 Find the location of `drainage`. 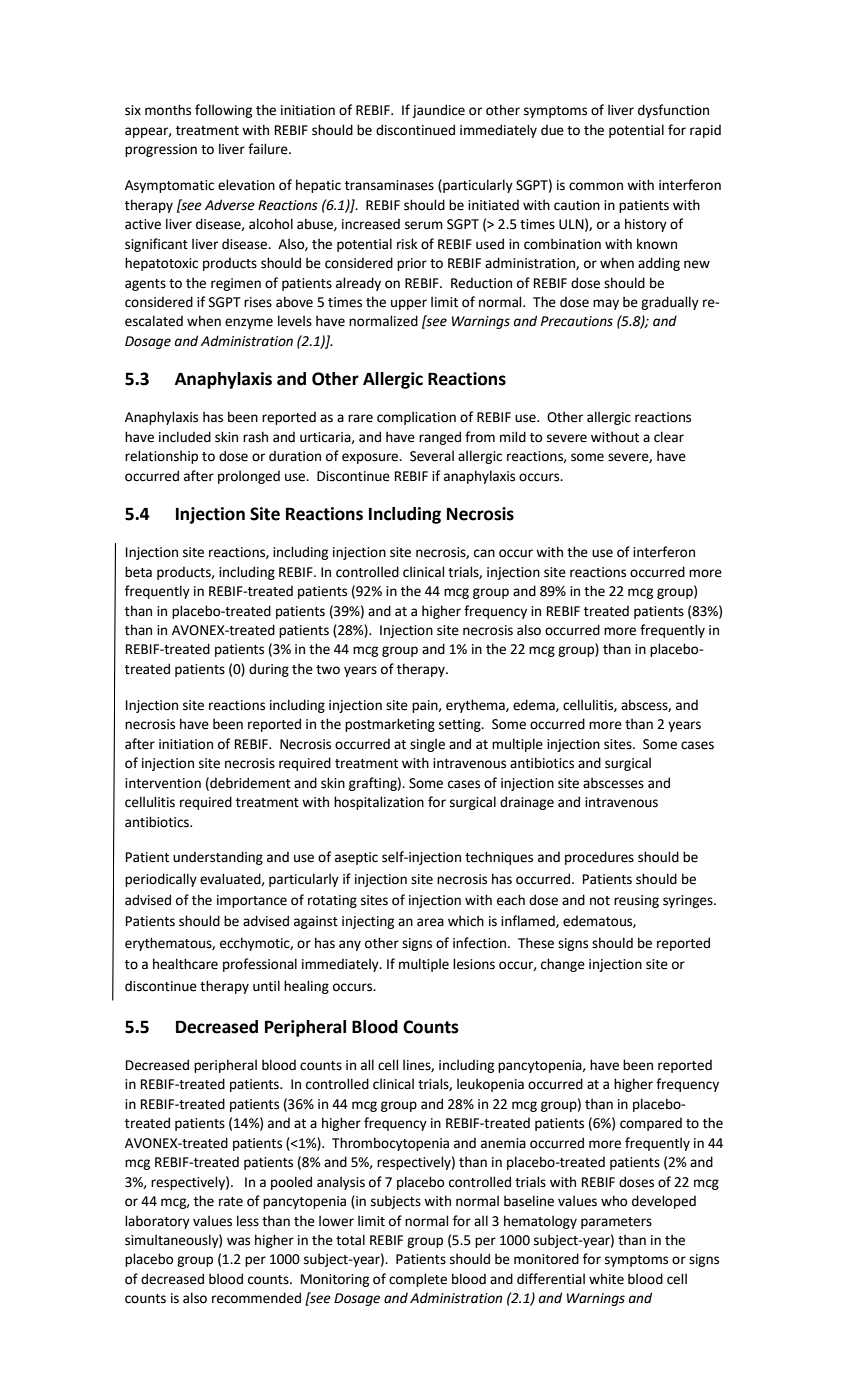

drainage is located at coordinates (527, 803).
